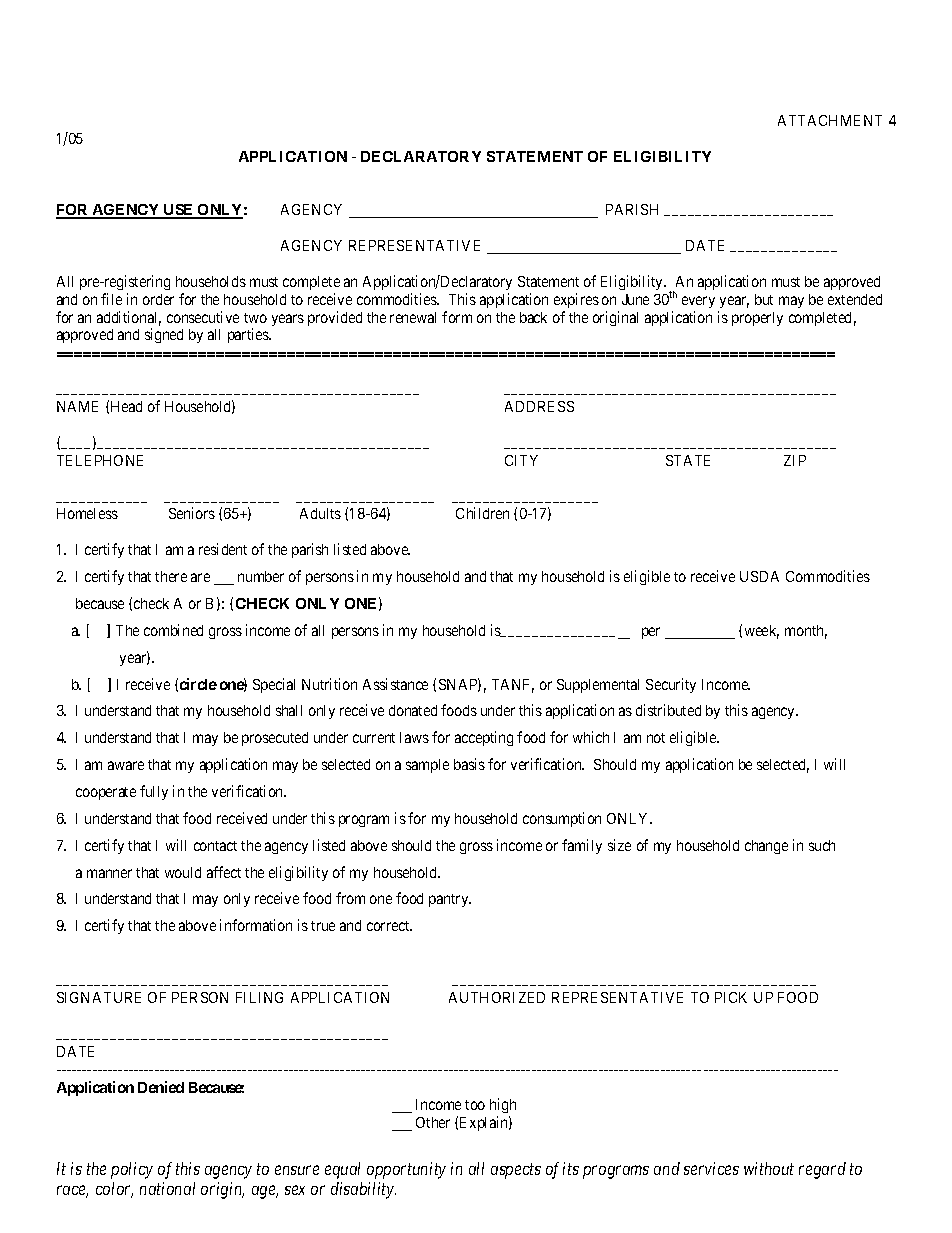  I want to click on renewal, so click(413, 317).
